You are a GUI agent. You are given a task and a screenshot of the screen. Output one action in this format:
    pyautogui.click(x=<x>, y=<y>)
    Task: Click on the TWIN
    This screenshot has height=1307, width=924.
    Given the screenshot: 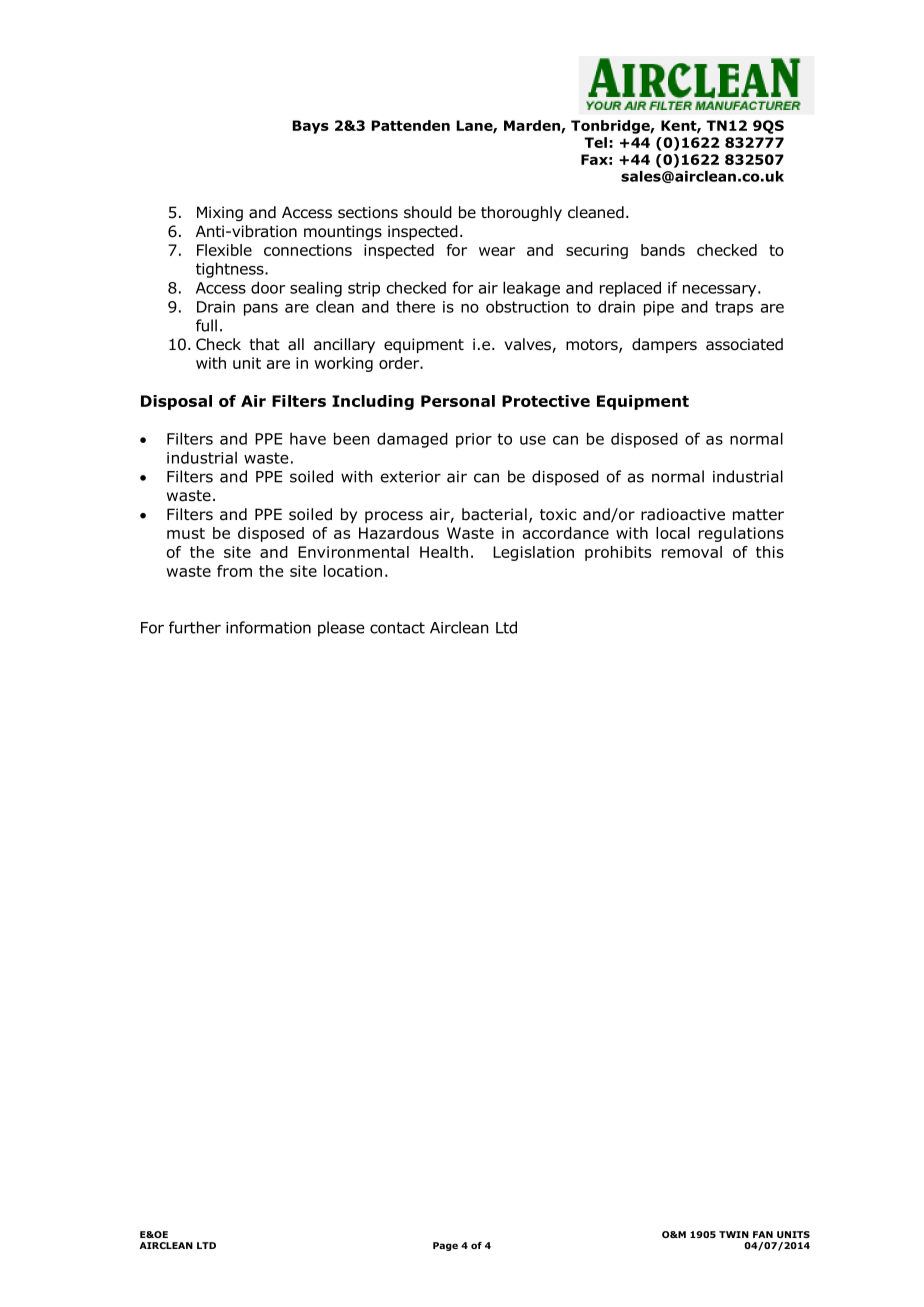 What is the action you would take?
    pyautogui.click(x=734, y=1234)
